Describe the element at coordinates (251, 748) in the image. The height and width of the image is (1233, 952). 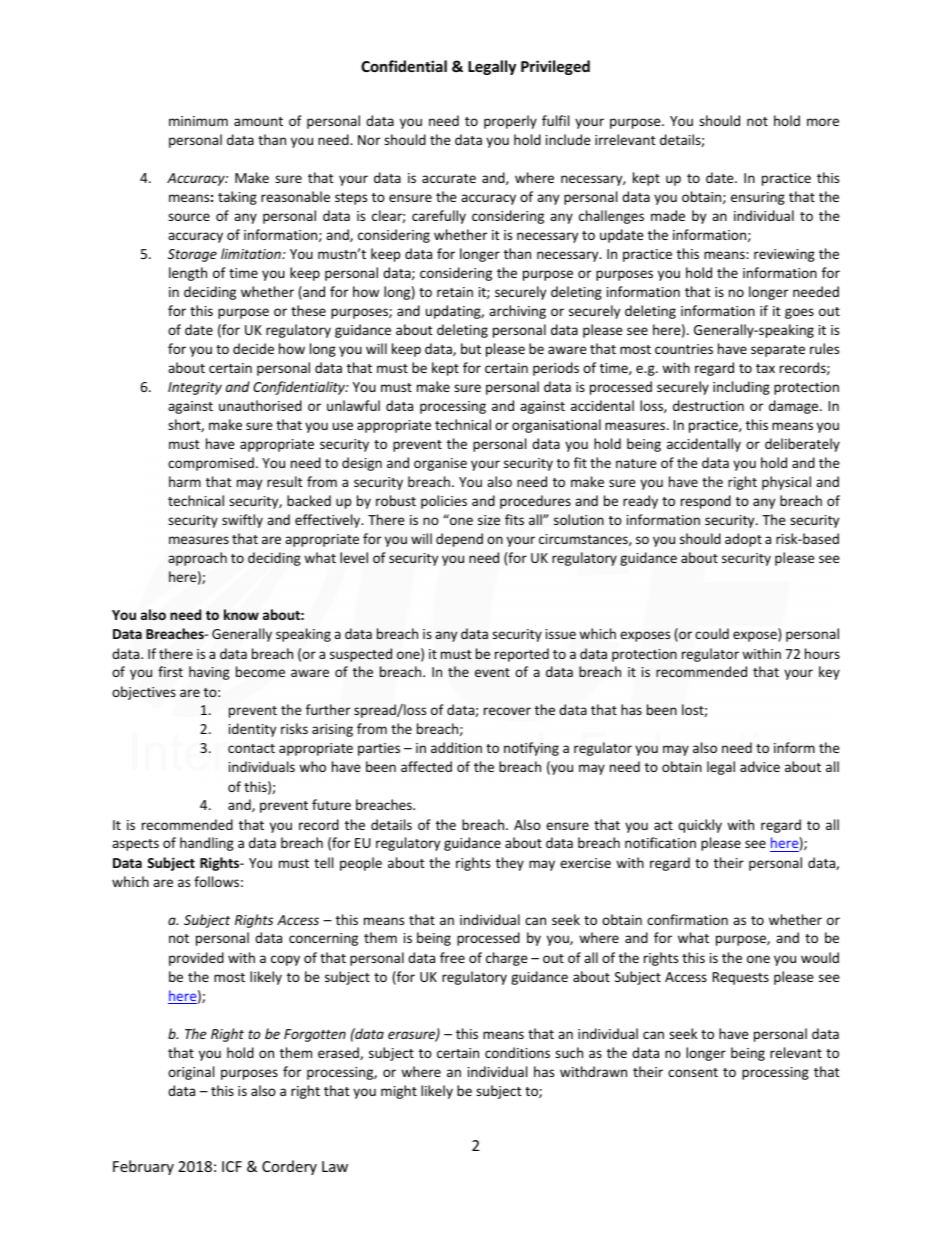
I see `contact` at that location.
